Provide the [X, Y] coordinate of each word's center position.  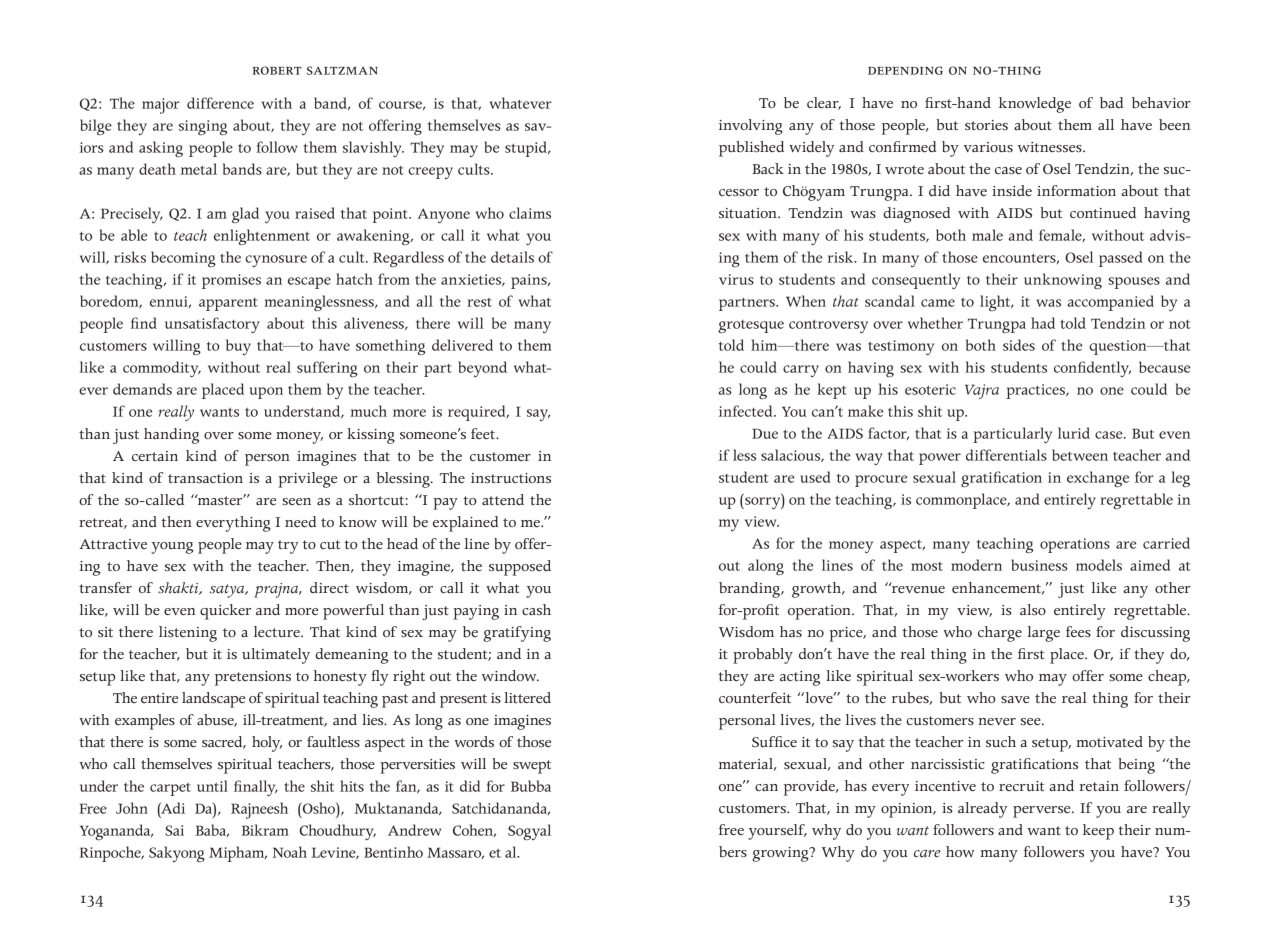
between [1080, 455]
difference [220, 103]
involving [751, 127]
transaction [205, 478]
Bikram [265, 830]
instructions [511, 478]
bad [1111, 102]
